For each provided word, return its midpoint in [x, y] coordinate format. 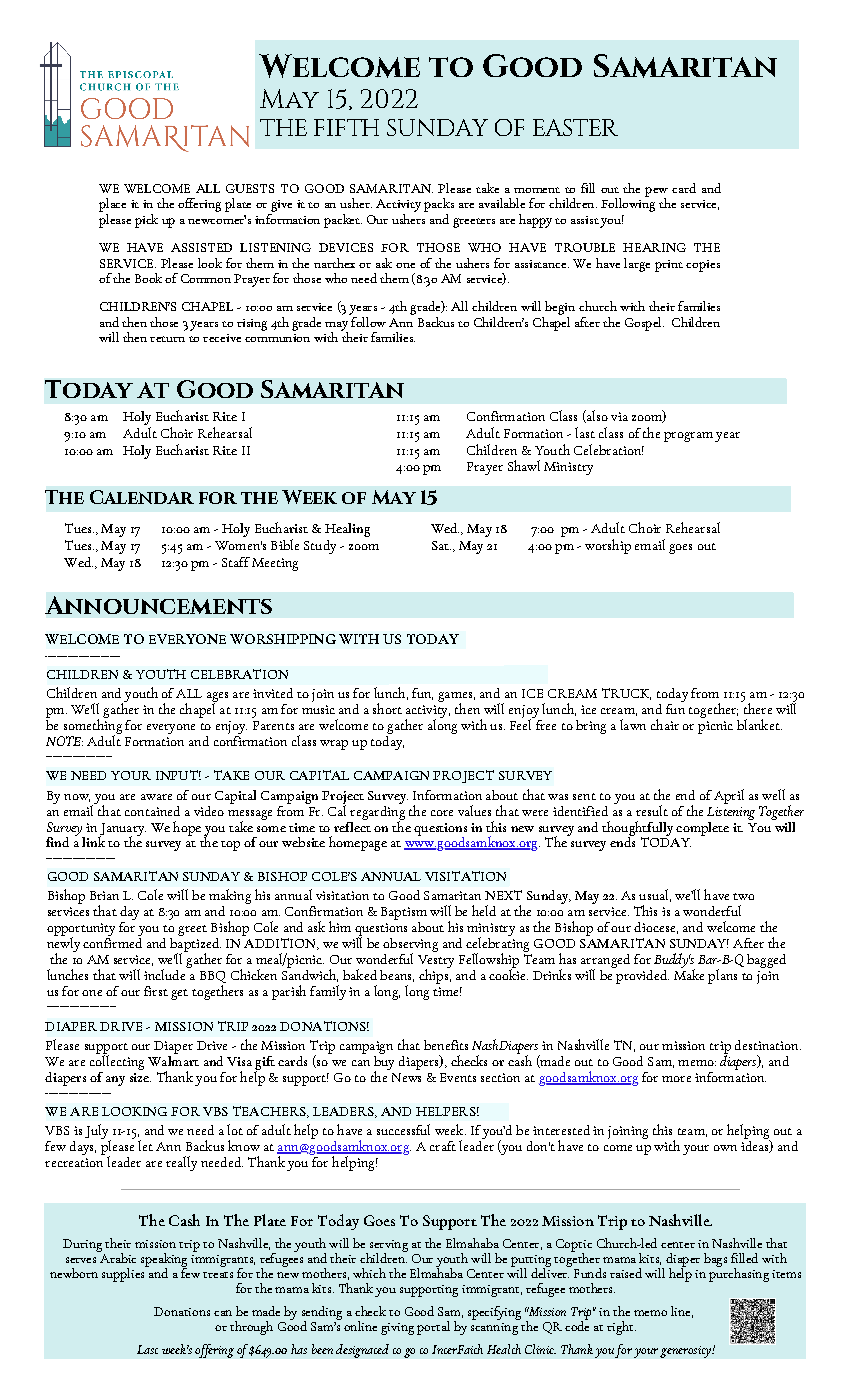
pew [656, 193]
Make [689, 973]
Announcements [158, 605]
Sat [441, 545]
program [688, 437]
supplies [124, 1274]
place [112, 206]
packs [439, 206]
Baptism [404, 915]
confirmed [112, 941]
